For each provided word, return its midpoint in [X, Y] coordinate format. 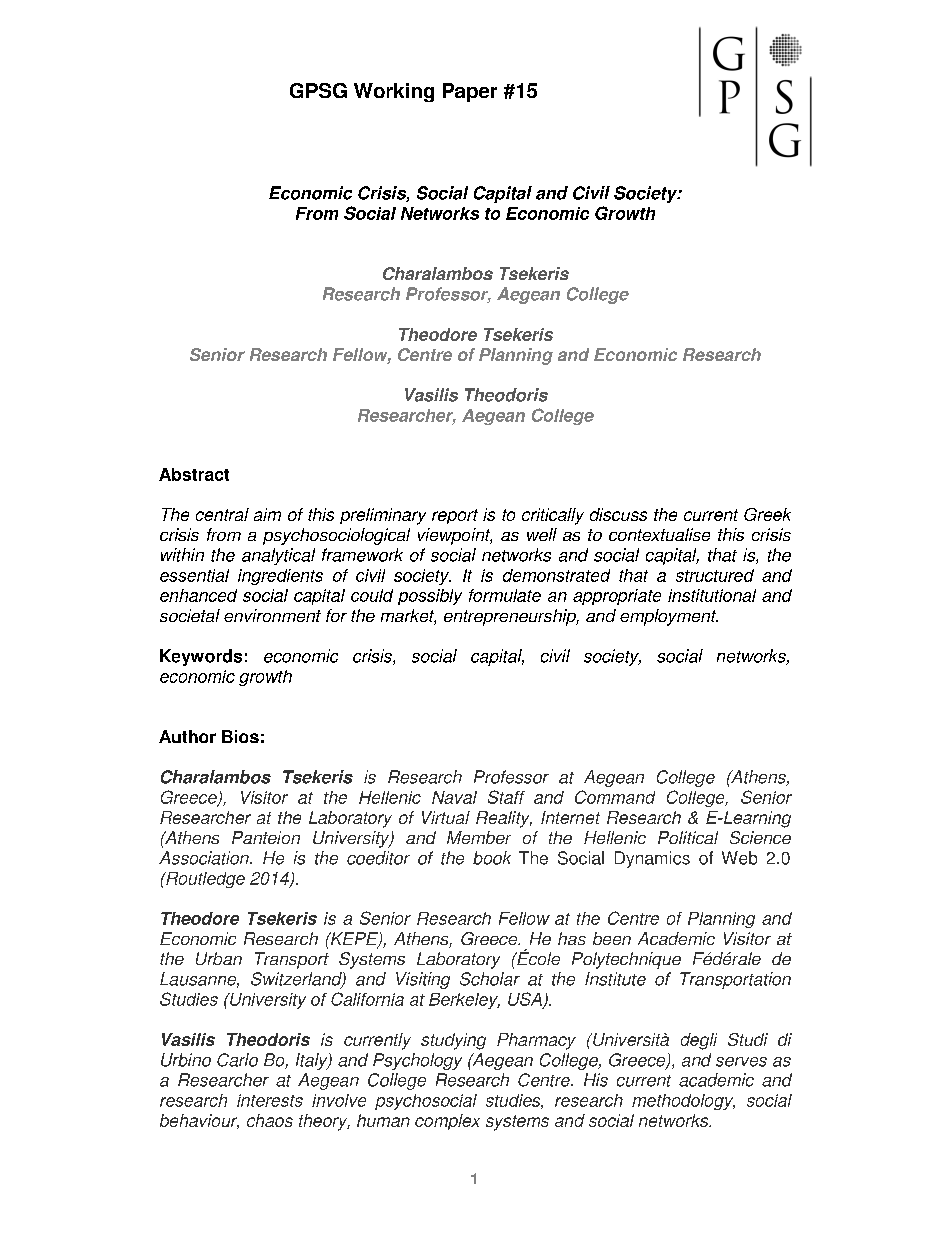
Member [479, 837]
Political [688, 837]
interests [270, 1100]
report [455, 516]
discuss [618, 514]
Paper [470, 92]
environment [272, 615]
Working [394, 92]
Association [205, 858]
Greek [767, 514]
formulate [505, 595]
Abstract [194, 474]
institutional [712, 595]
